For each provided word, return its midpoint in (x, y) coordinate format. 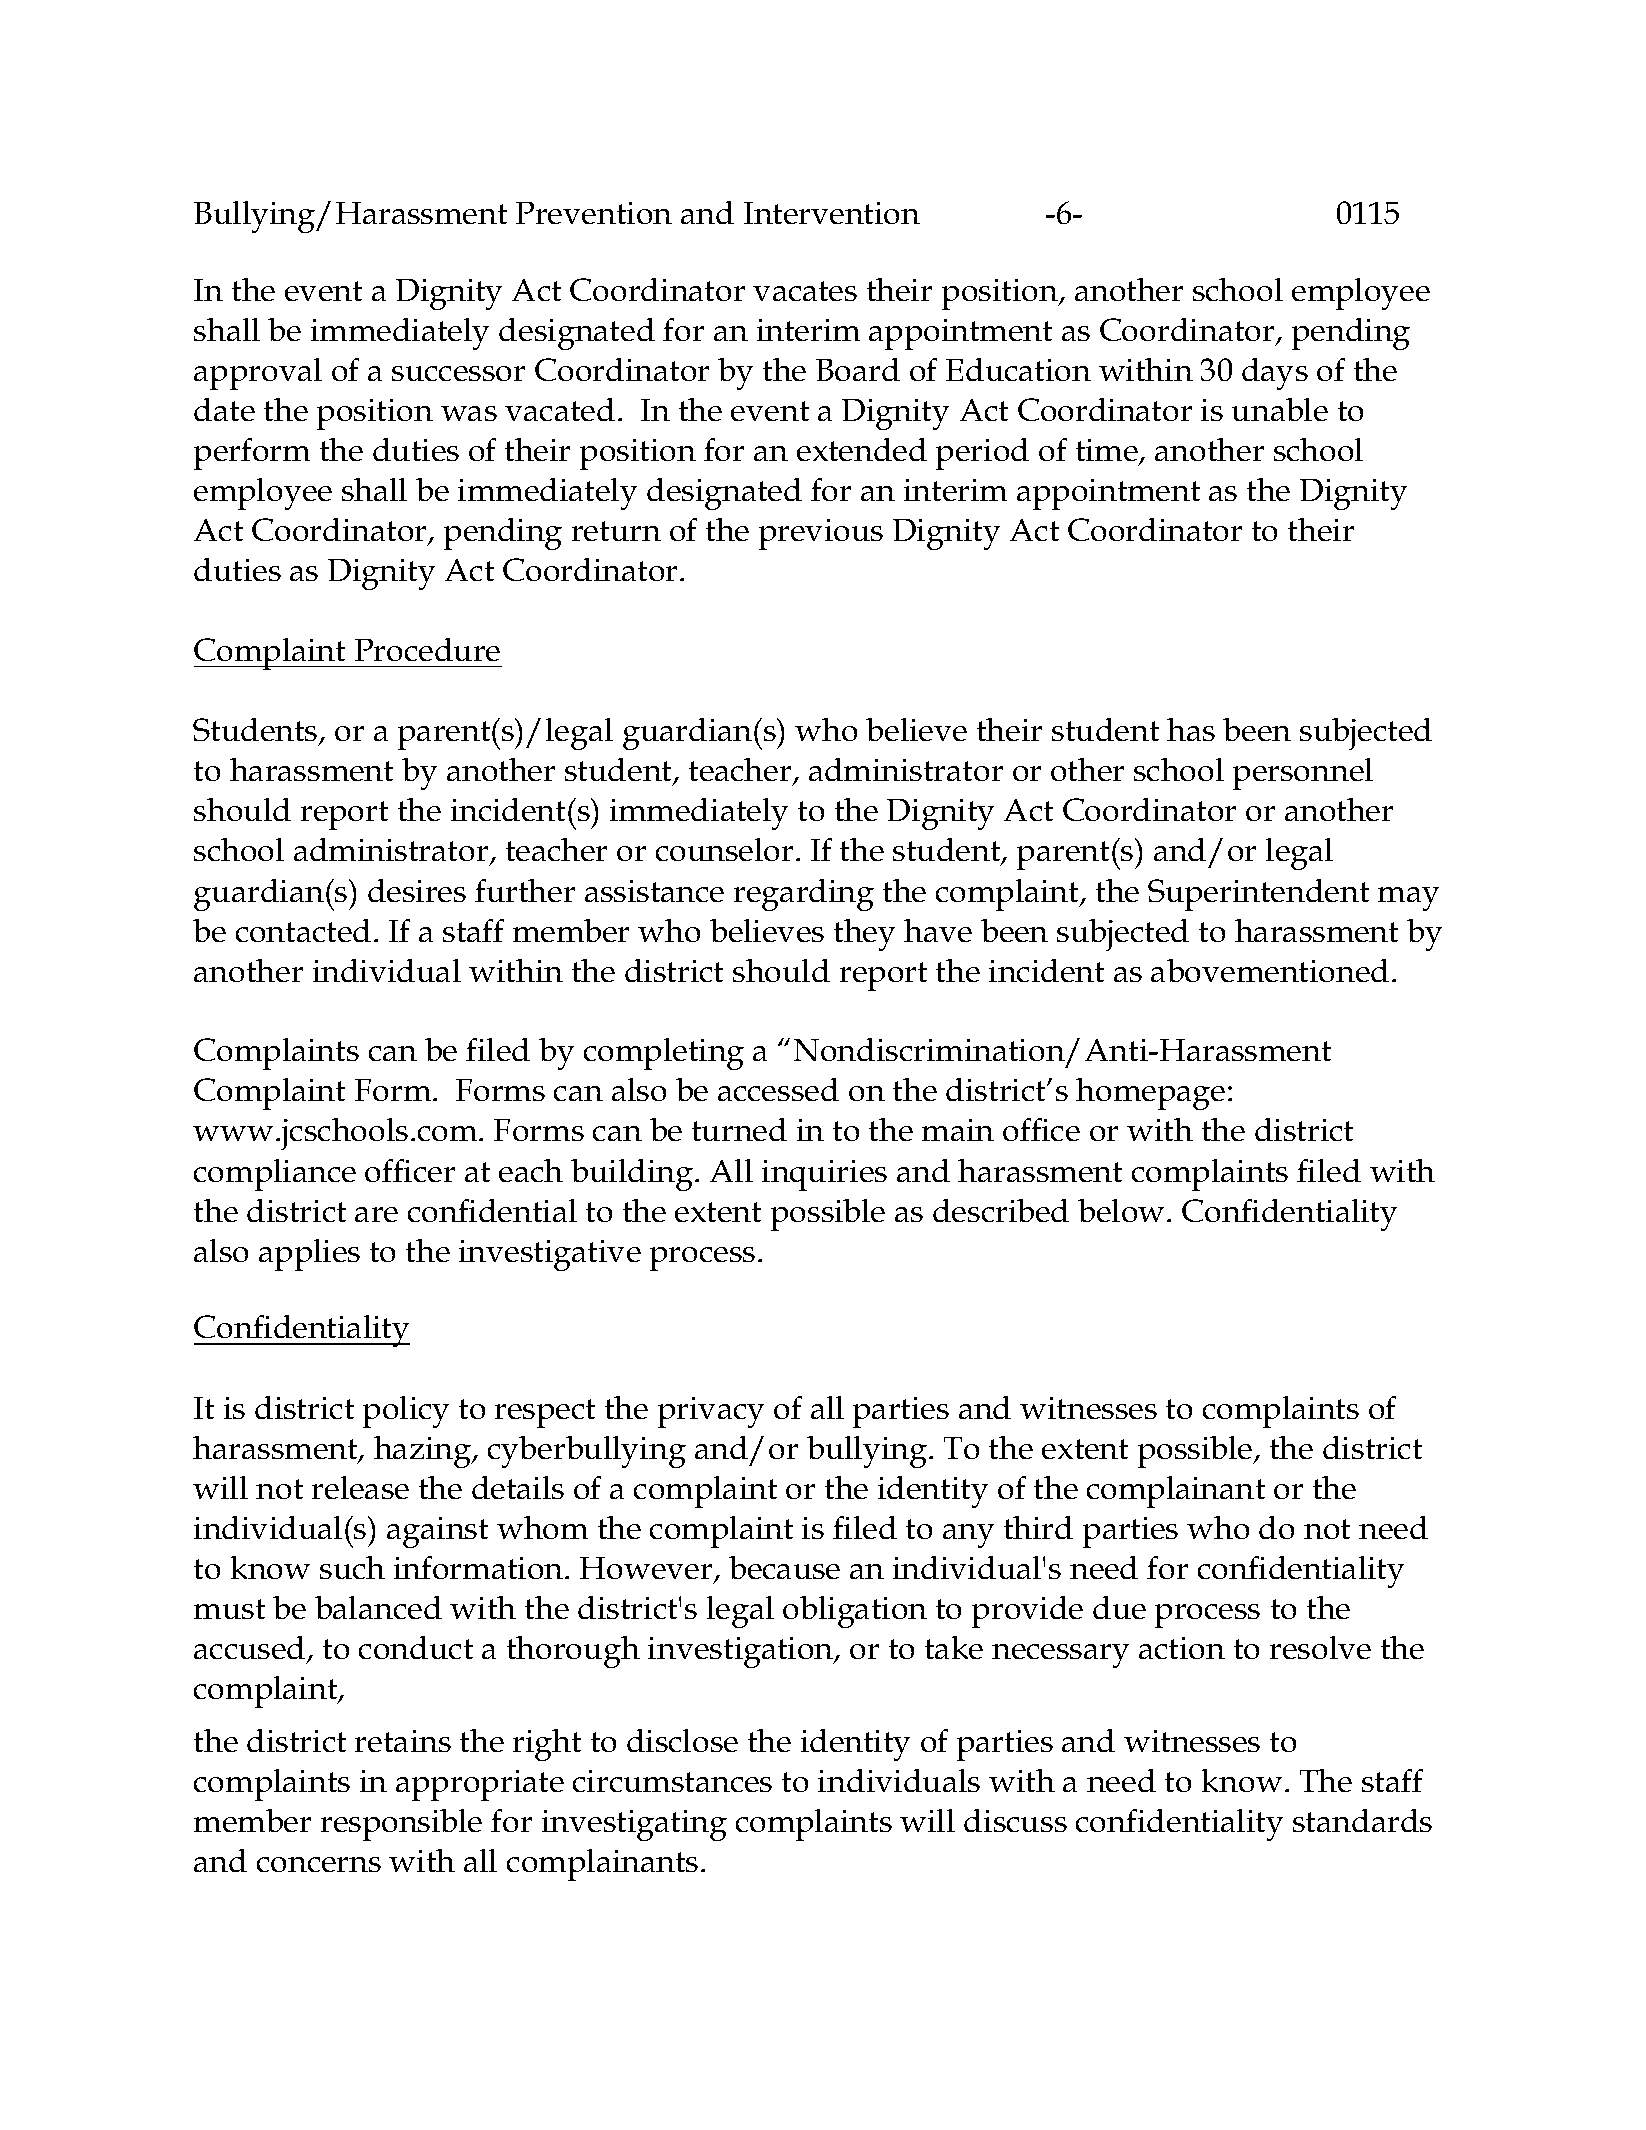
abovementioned (1270, 970)
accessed (778, 1089)
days (1275, 374)
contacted (303, 930)
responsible (401, 1825)
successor (458, 373)
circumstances (672, 1781)
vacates (805, 291)
